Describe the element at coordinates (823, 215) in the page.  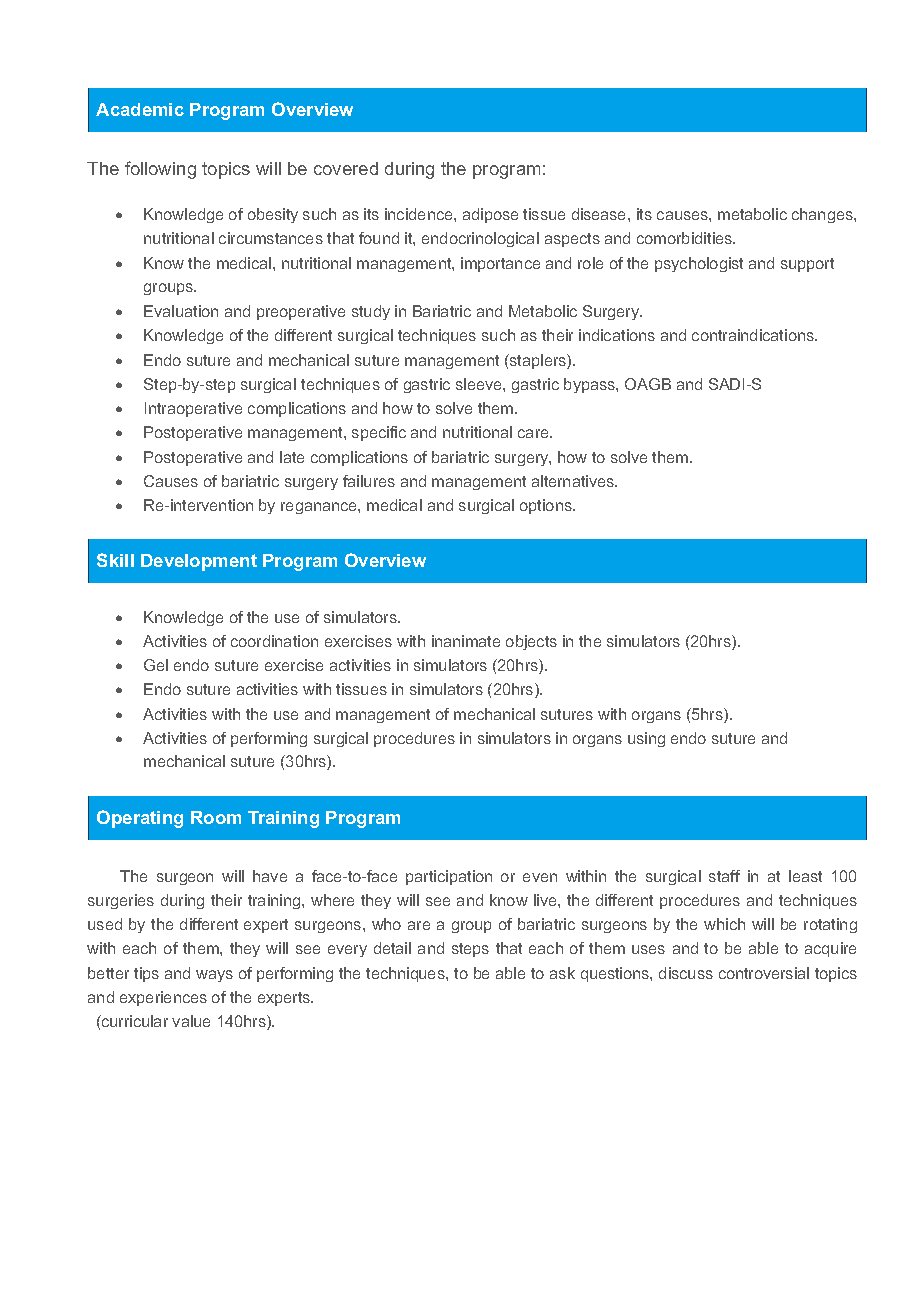
I see `changes` at that location.
